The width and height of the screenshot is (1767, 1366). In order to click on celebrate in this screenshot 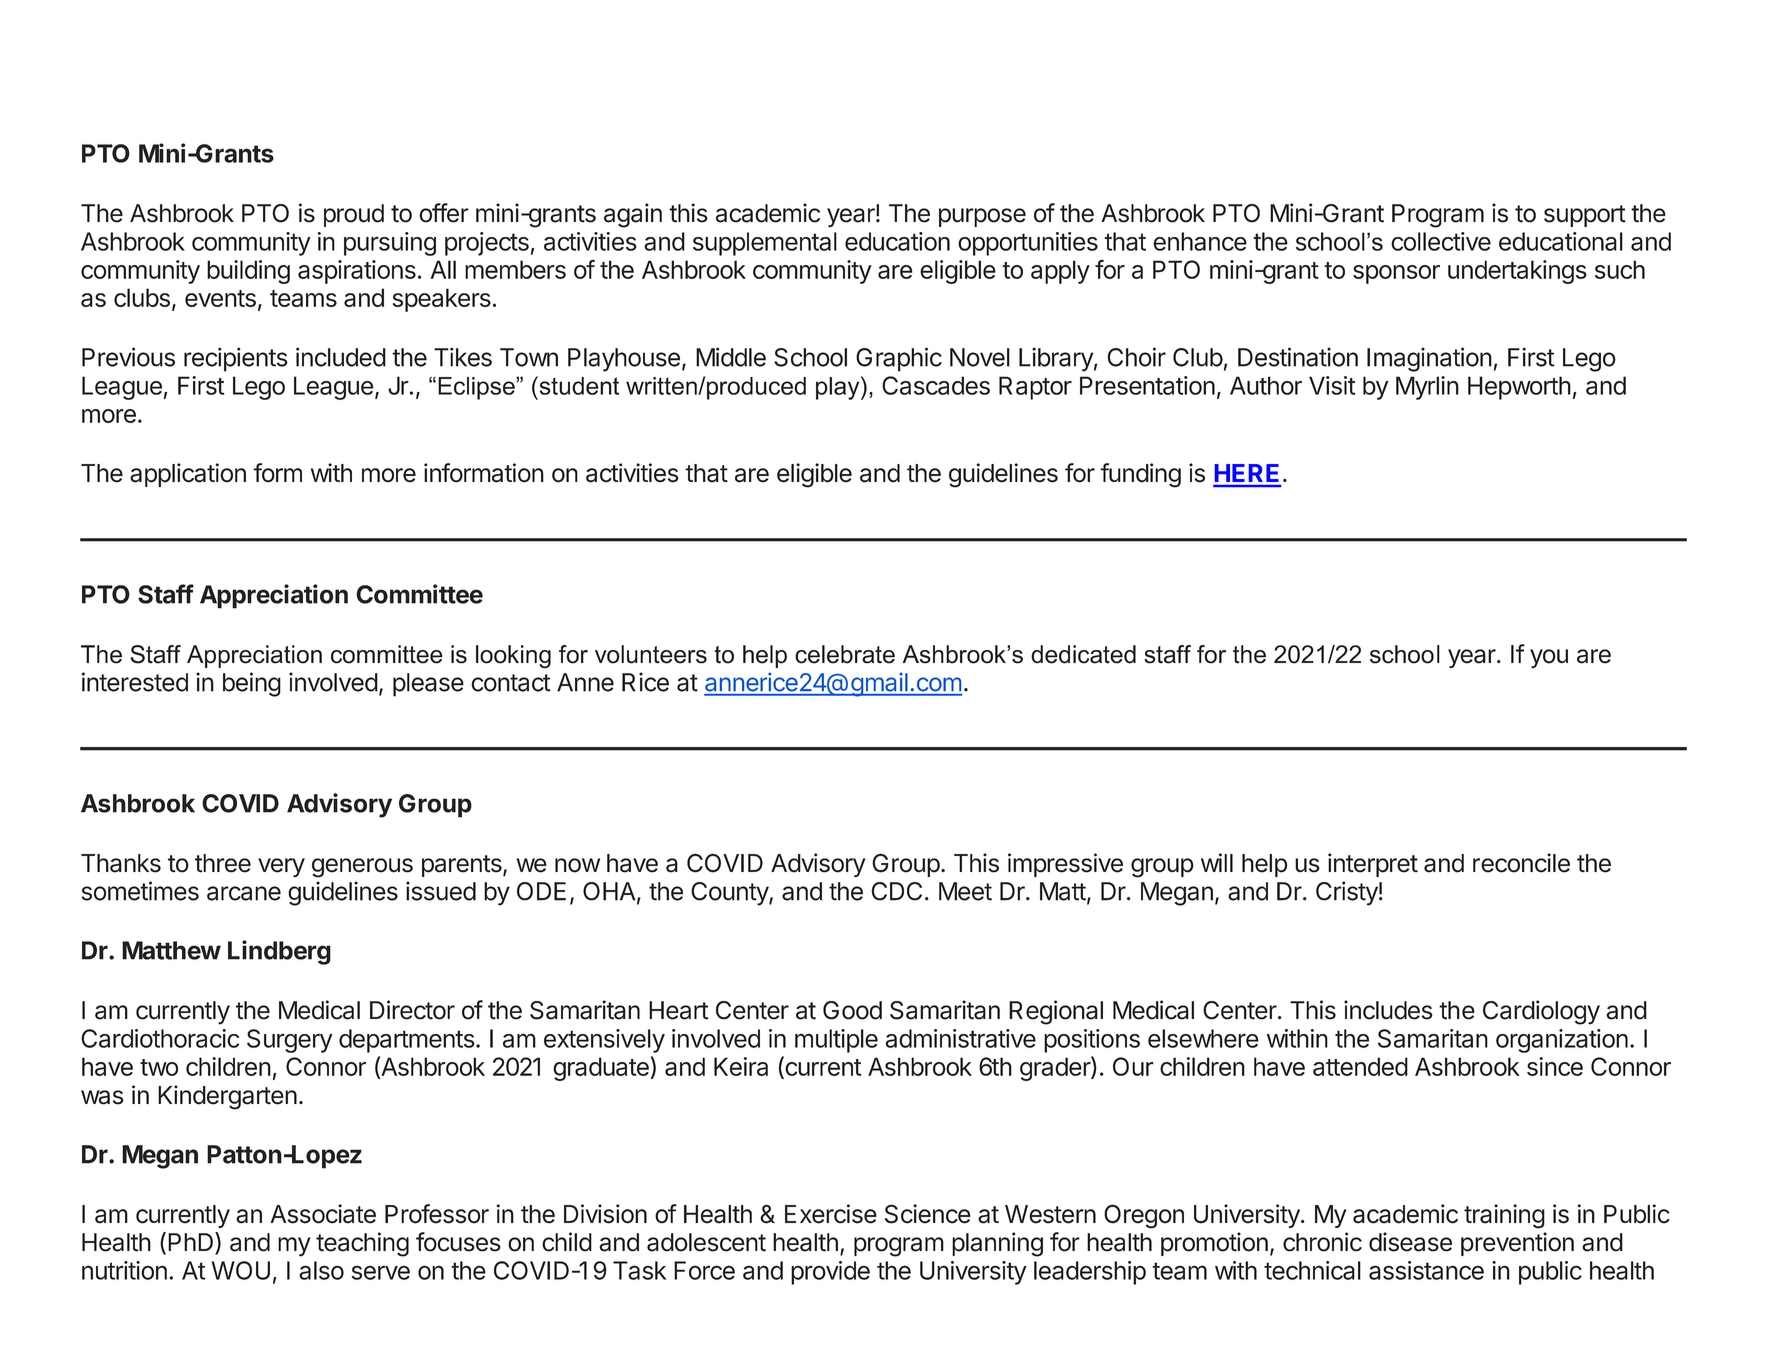, I will do `click(845, 654)`.
